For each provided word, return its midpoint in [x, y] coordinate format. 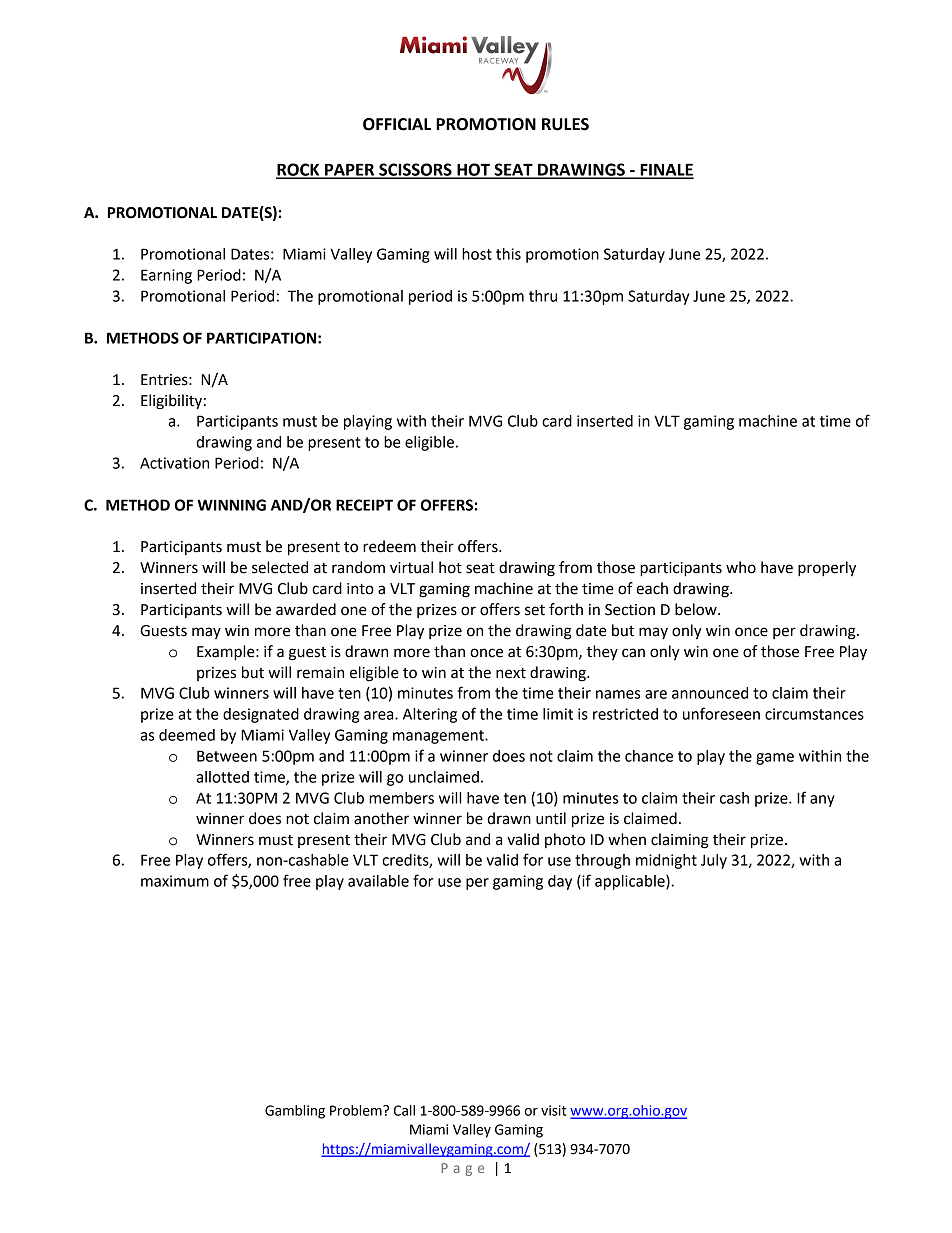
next [511, 673]
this [508, 254]
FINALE [666, 170]
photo [565, 840]
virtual [411, 567]
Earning [166, 276]
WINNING [231, 505]
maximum [175, 881]
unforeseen [721, 713]
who [741, 567]
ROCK [299, 170]
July [714, 861]
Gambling [295, 1112]
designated [261, 715]
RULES [565, 124]
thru [543, 296]
